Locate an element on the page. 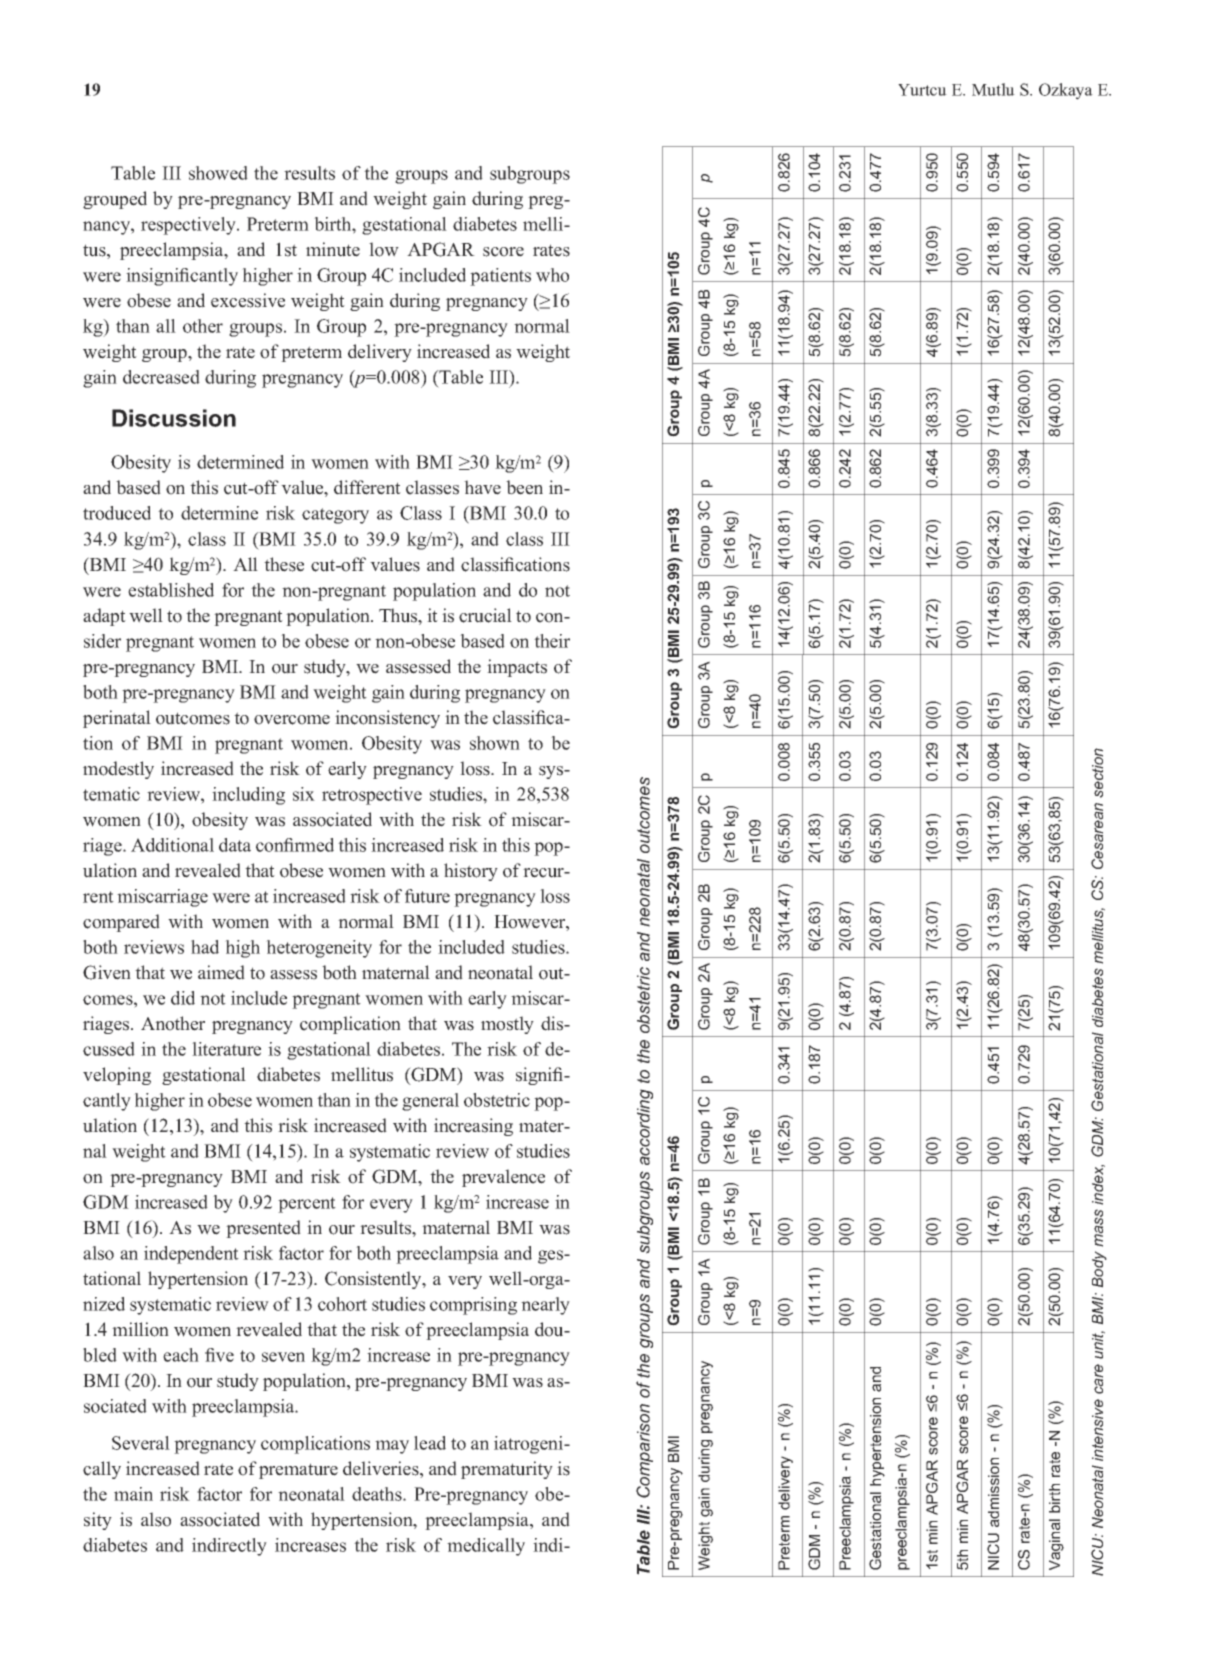  percent is located at coordinates (307, 1205).
